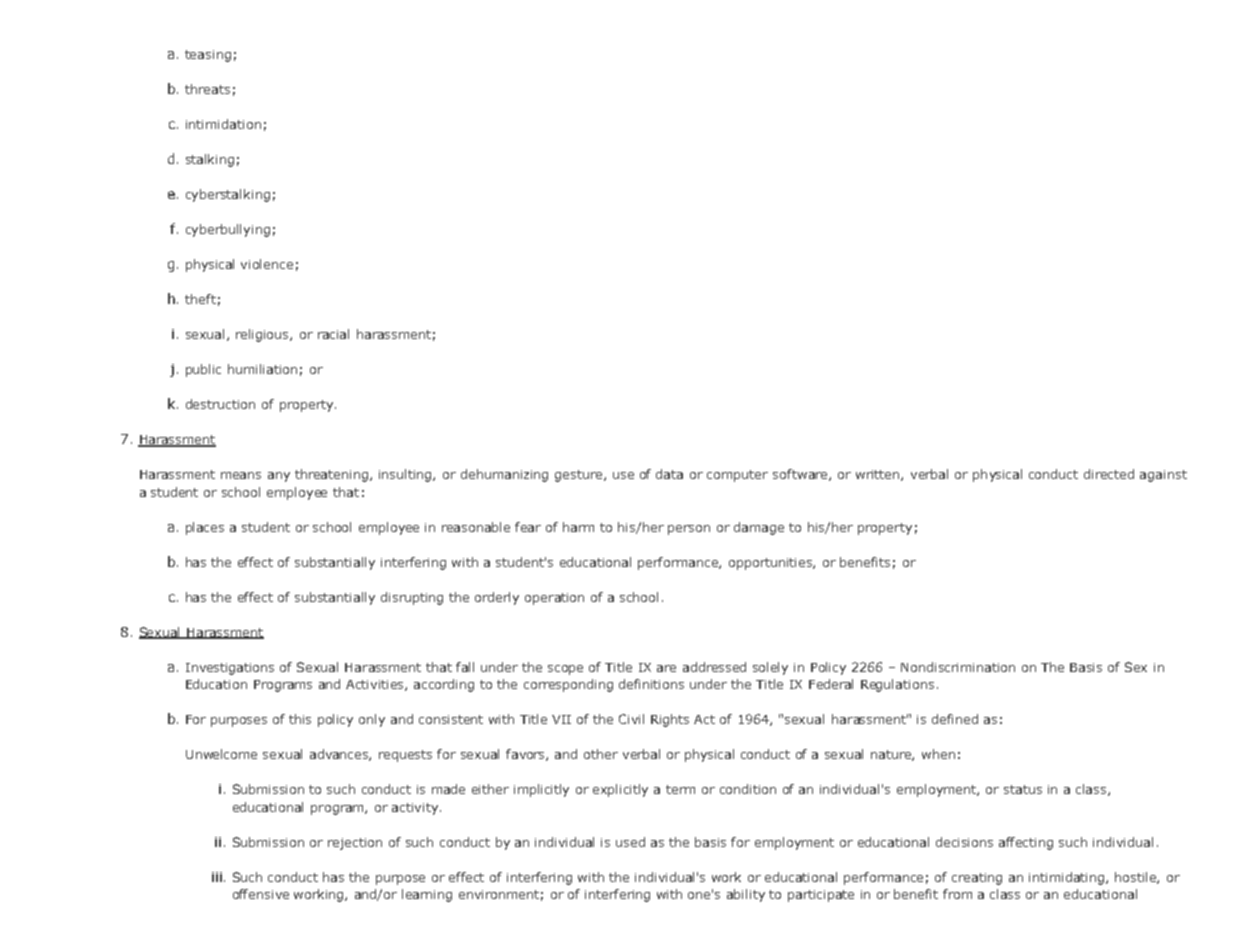  I want to click on teasing, so click(208, 56).
